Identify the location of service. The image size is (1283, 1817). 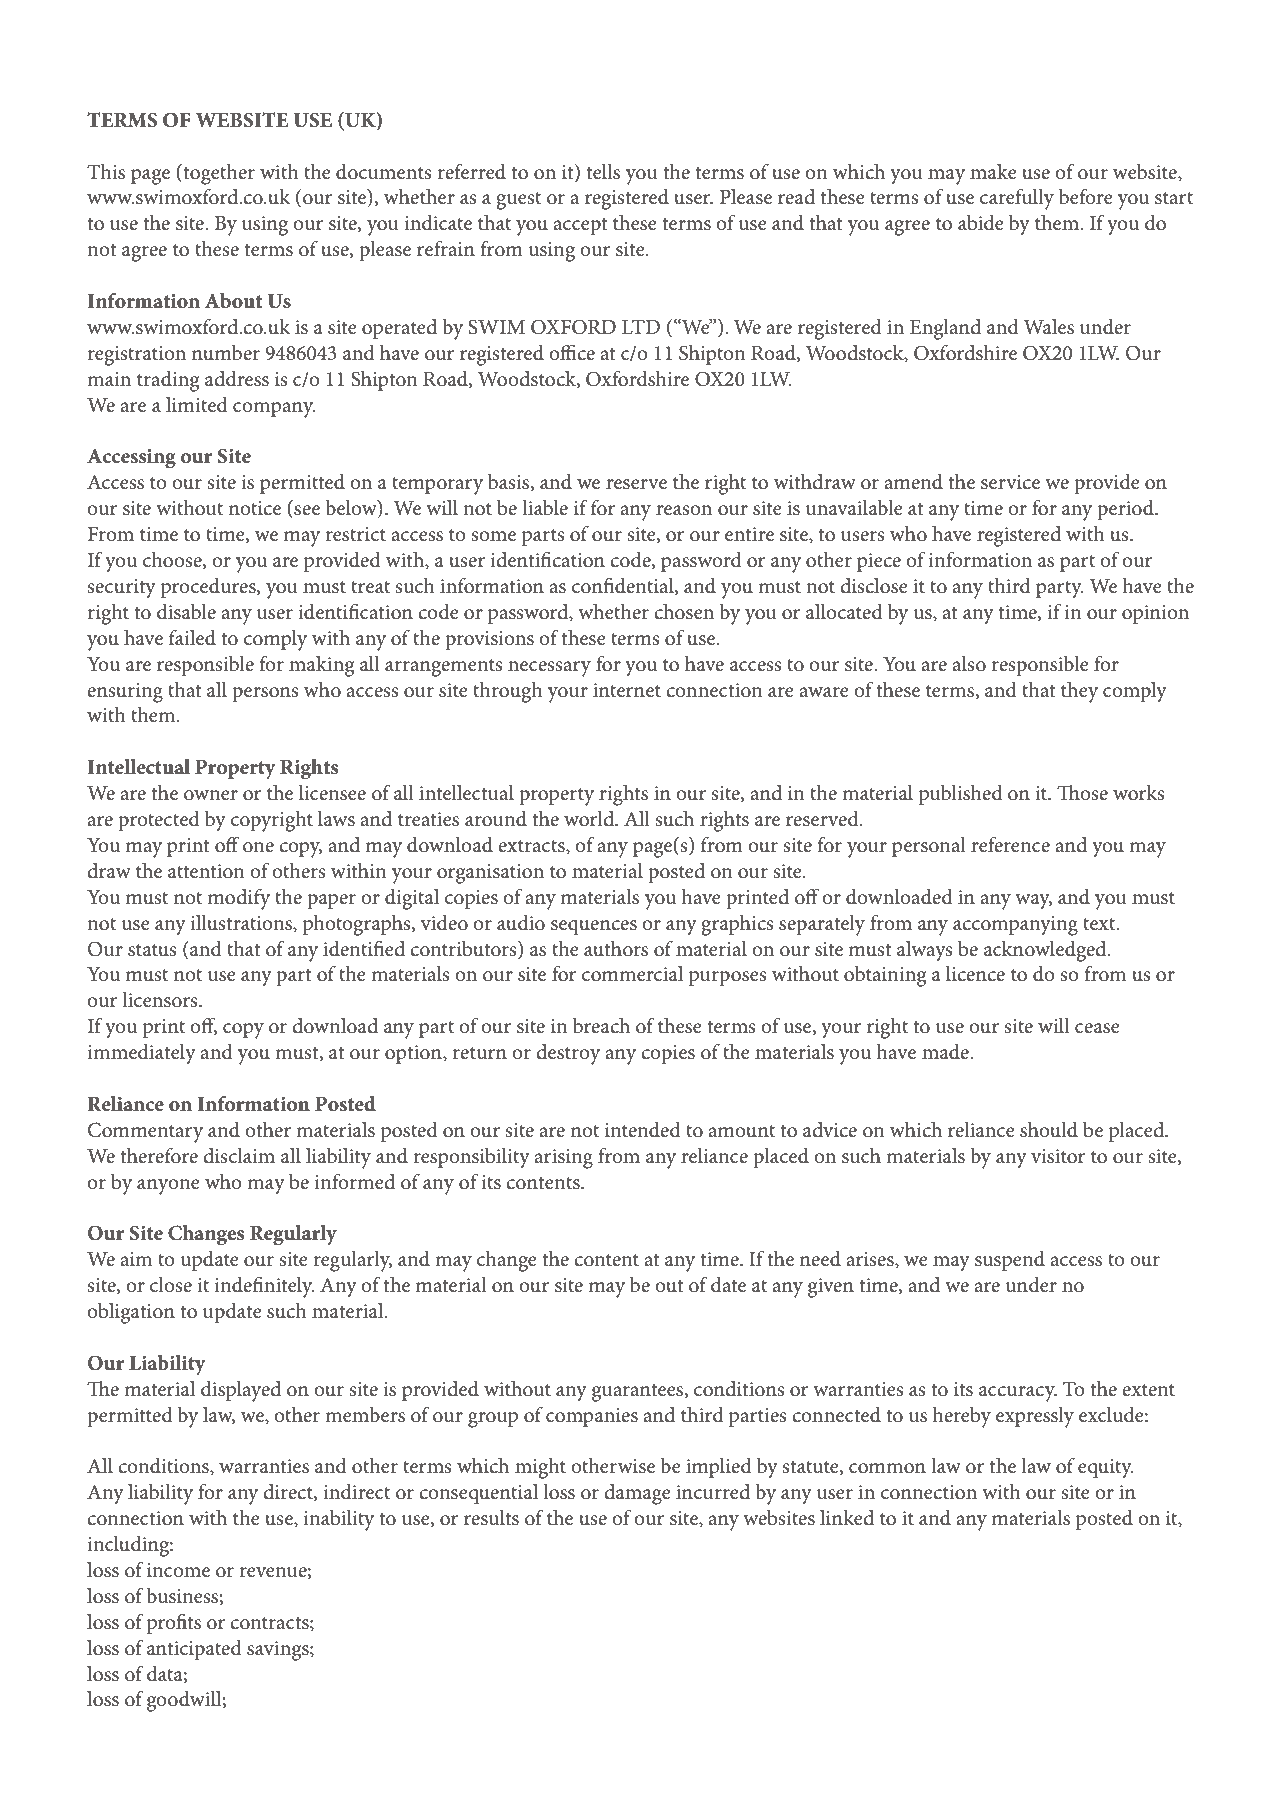
(1010, 482).
